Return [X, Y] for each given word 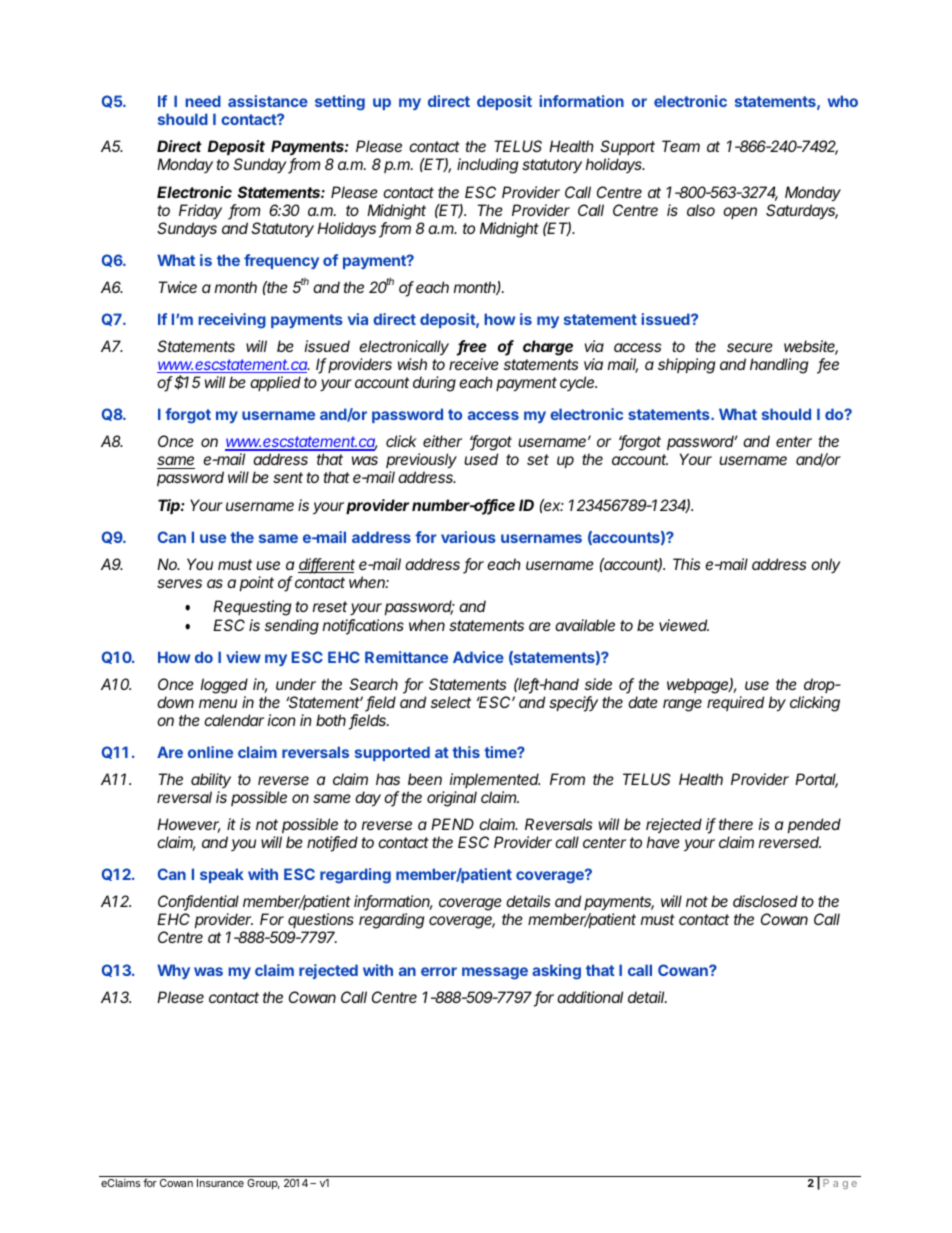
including [487, 166]
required [735, 703]
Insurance [220, 1183]
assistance [268, 101]
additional [590, 997]
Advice [478, 657]
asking [556, 972]
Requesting [252, 608]
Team [681, 146]
